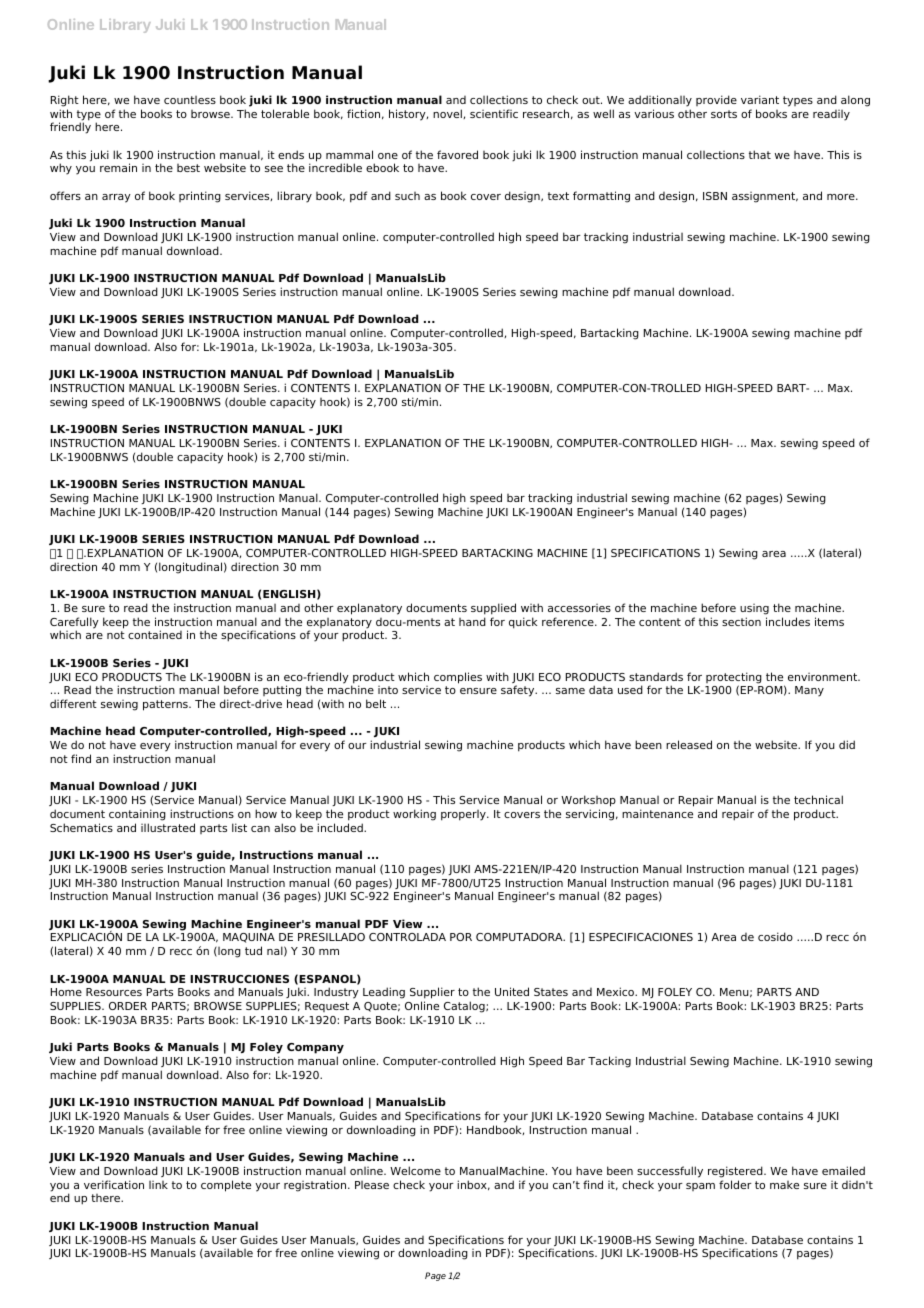 The height and width of the screenshot is (1308, 924). What do you see at coordinates (448, 114) in the screenshot?
I see `novel` at bounding box center [448, 114].
